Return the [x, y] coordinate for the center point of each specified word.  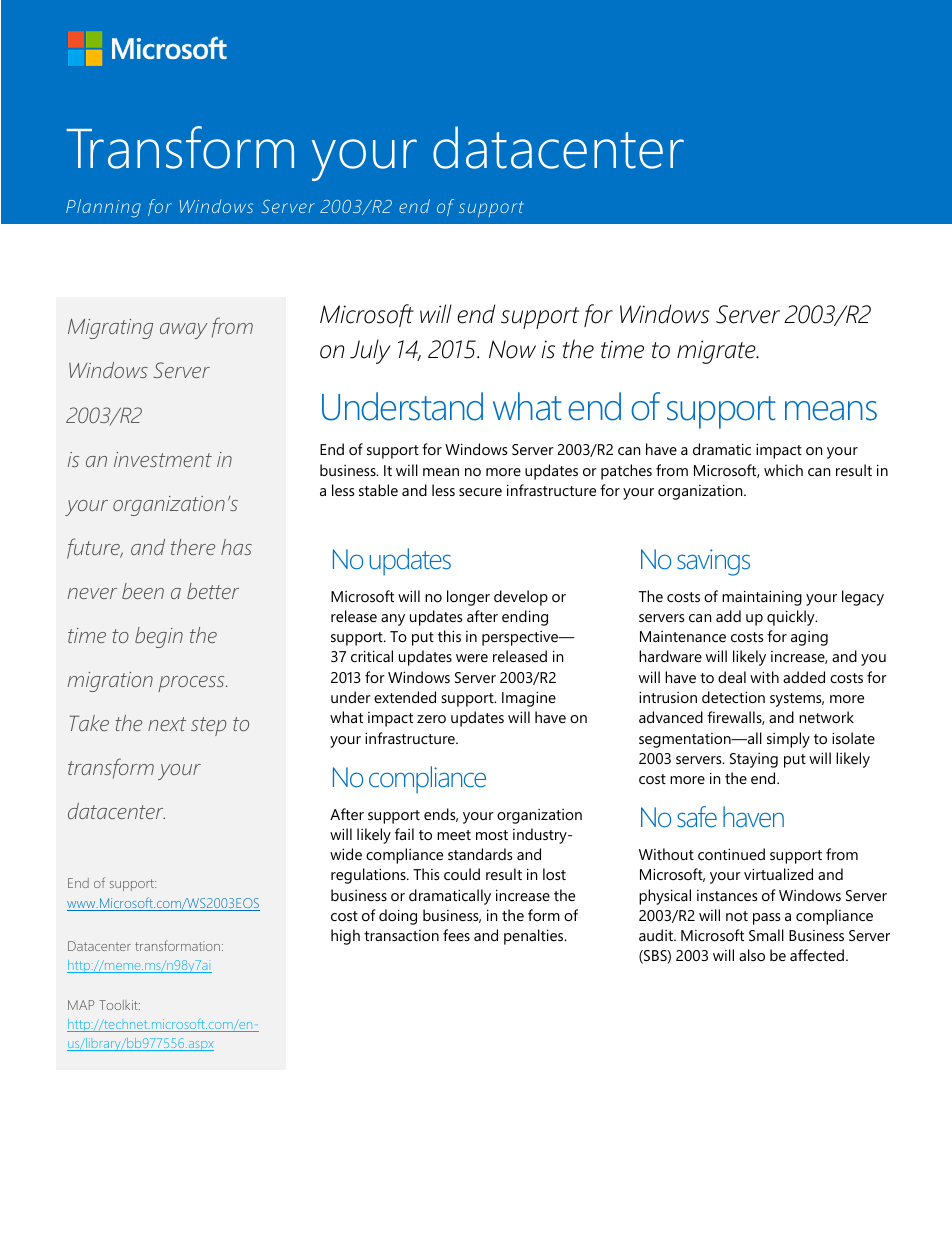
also [752, 955]
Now [512, 349]
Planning [103, 208]
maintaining [762, 598]
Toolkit [119, 1005]
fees [456, 935]
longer [468, 598]
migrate [717, 352]
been [143, 591]
